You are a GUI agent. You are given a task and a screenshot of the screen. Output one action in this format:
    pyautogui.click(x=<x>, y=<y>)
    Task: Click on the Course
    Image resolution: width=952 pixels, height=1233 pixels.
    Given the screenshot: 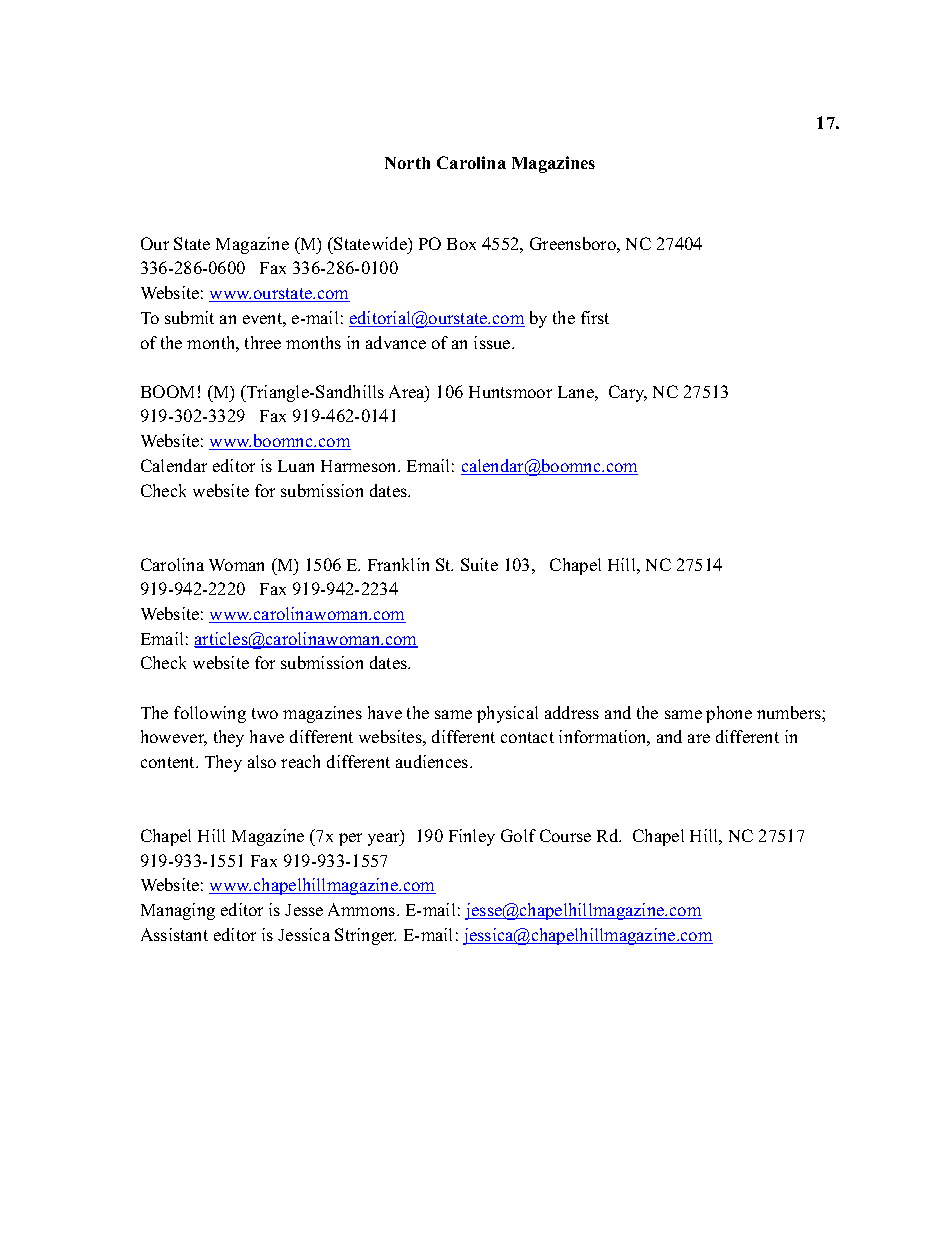 What is the action you would take?
    pyautogui.click(x=565, y=835)
